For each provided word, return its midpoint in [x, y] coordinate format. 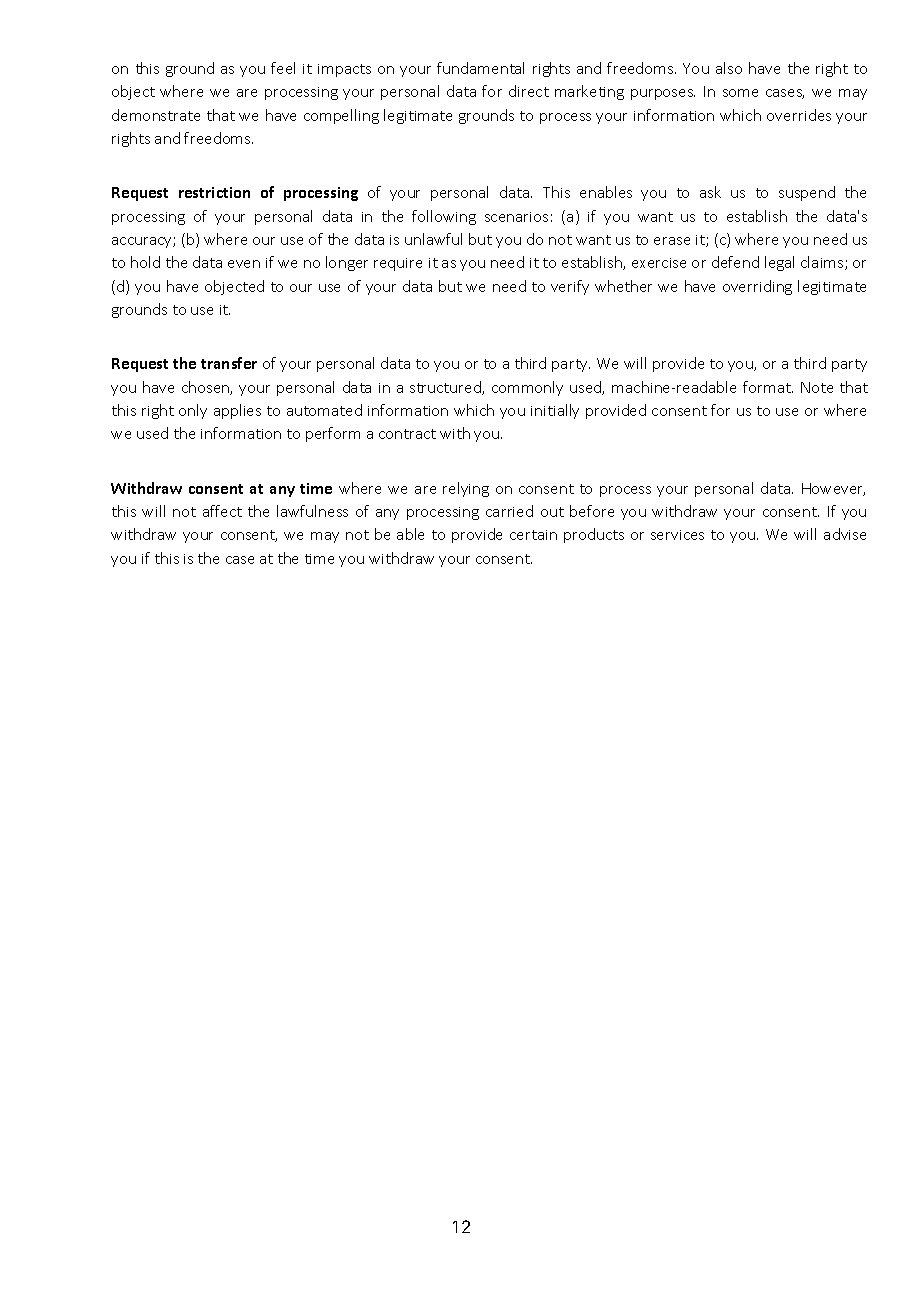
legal [779, 263]
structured [446, 388]
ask [710, 192]
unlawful [433, 239]
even [244, 264]
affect [222, 511]
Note [817, 387]
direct [529, 91]
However [833, 489]
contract [407, 434]
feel [283, 68]
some [740, 93]
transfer [229, 363]
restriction [214, 192]
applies [237, 411]
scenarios [516, 217]
